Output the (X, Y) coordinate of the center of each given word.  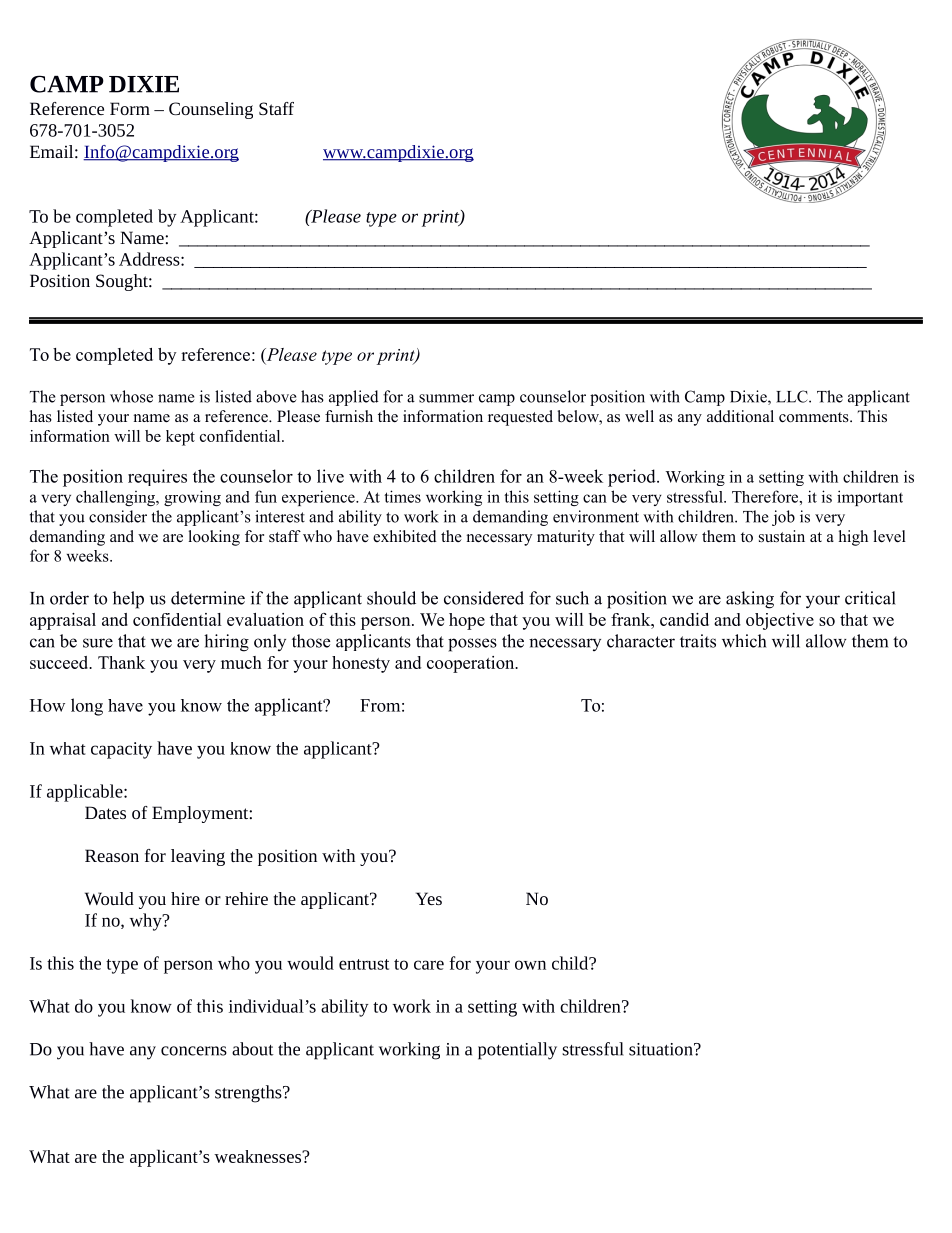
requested (520, 418)
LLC (793, 396)
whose (131, 396)
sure (98, 643)
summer (446, 398)
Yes (429, 898)
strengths (249, 1094)
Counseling (211, 110)
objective (780, 621)
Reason (112, 855)
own (530, 965)
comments (815, 417)
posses (472, 645)
